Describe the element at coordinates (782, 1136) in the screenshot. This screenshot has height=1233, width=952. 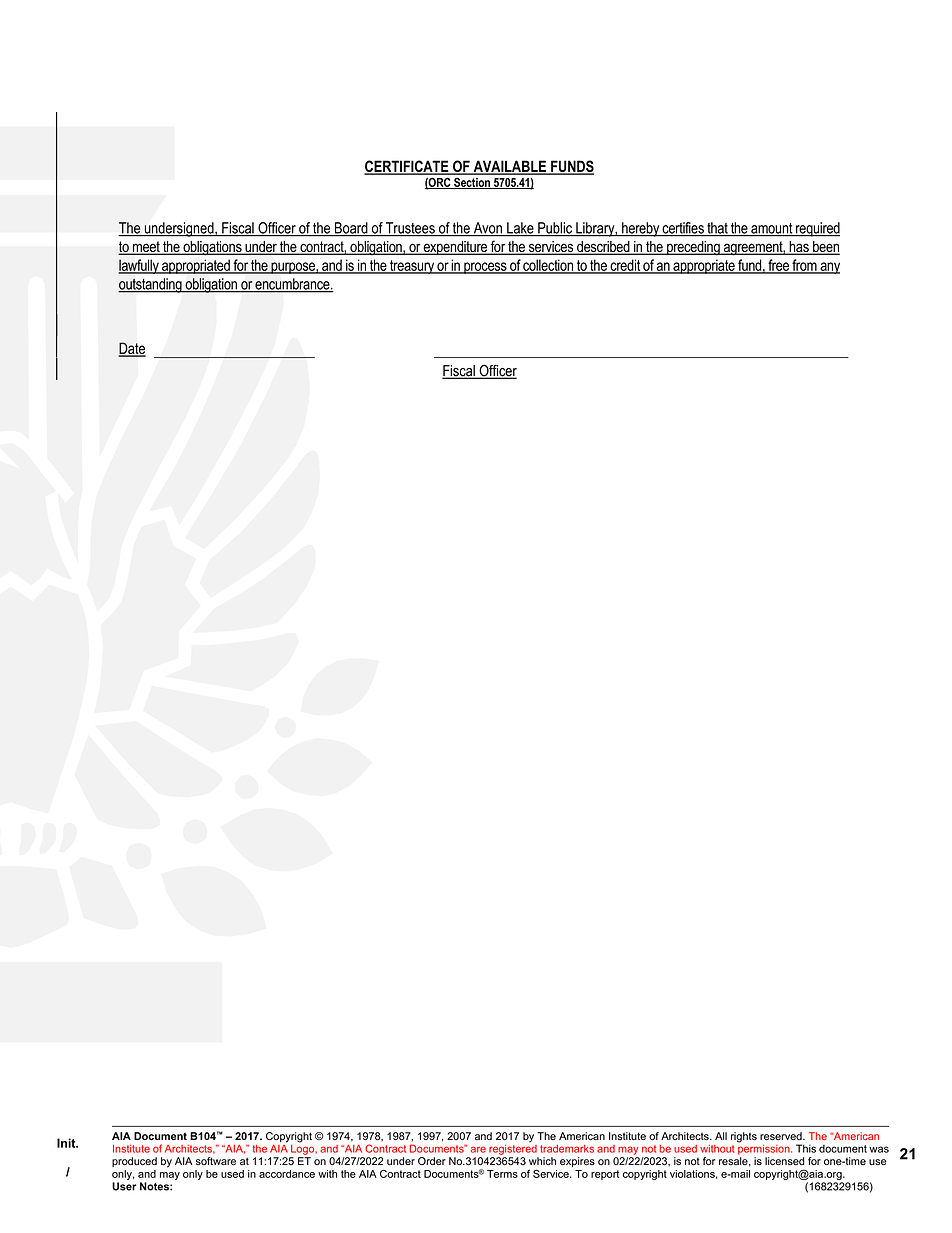
I see `reserved` at that location.
